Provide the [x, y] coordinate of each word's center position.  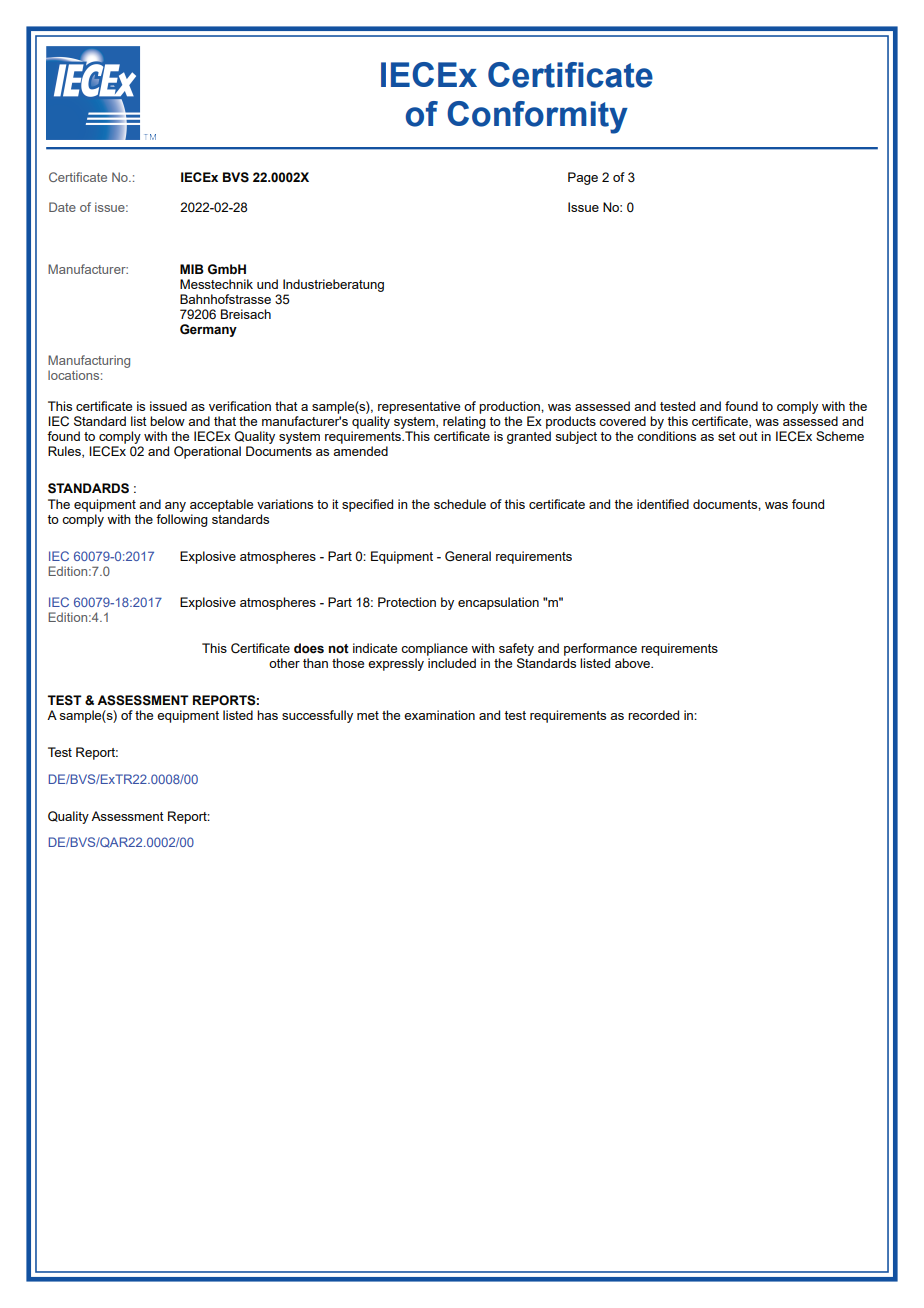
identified [663, 504]
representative [419, 407]
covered [622, 421]
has [267, 715]
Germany [208, 330]
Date [62, 207]
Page [583, 178]
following [182, 520]
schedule [460, 504]
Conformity [537, 117]
